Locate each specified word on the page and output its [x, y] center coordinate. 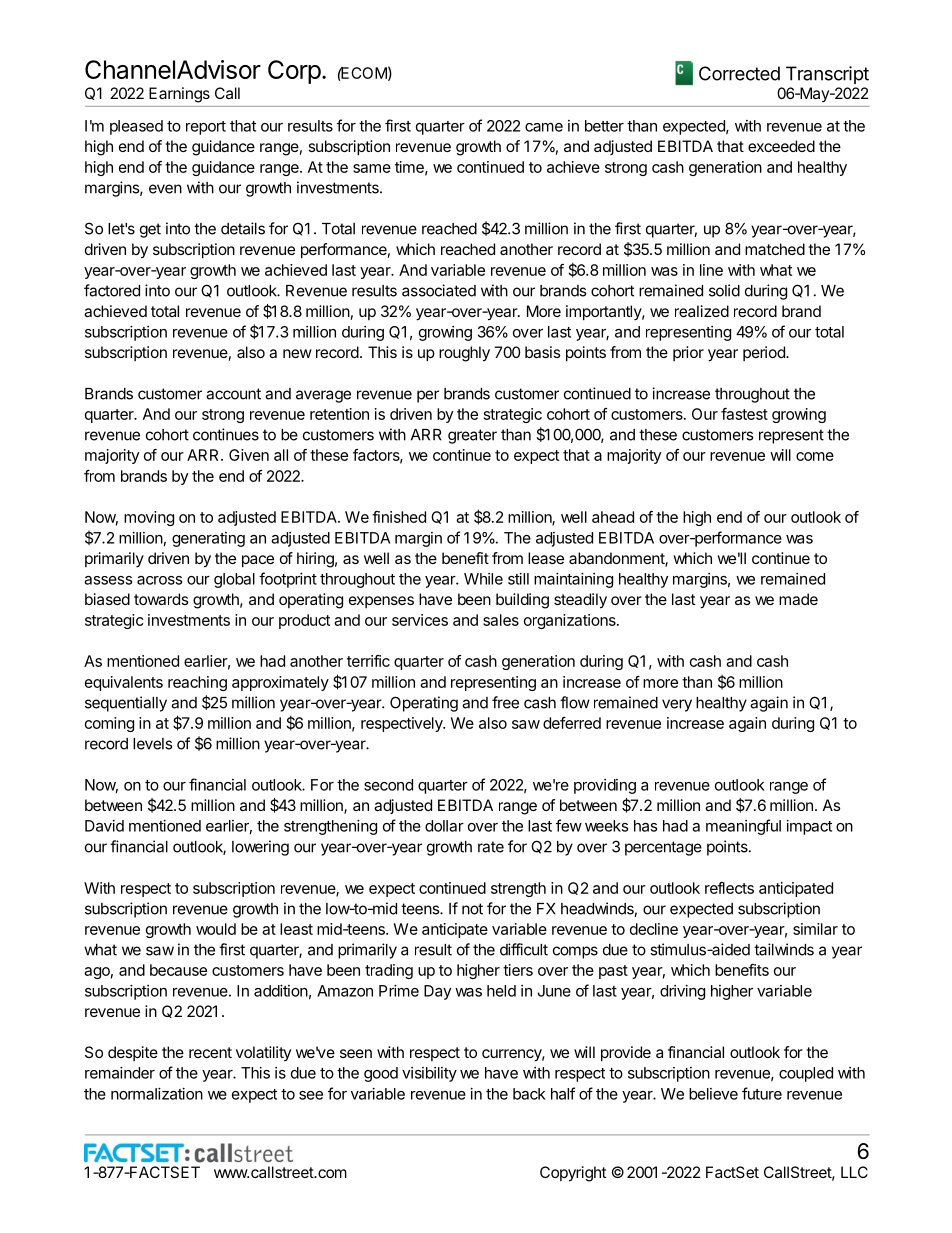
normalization [157, 1094]
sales [501, 620]
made [798, 599]
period [765, 353]
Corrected [739, 73]
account [233, 394]
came [544, 127]
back [529, 1094]
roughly [464, 354]
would [216, 929]
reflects [729, 888]
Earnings [179, 95]
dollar [444, 826]
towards [161, 599]
